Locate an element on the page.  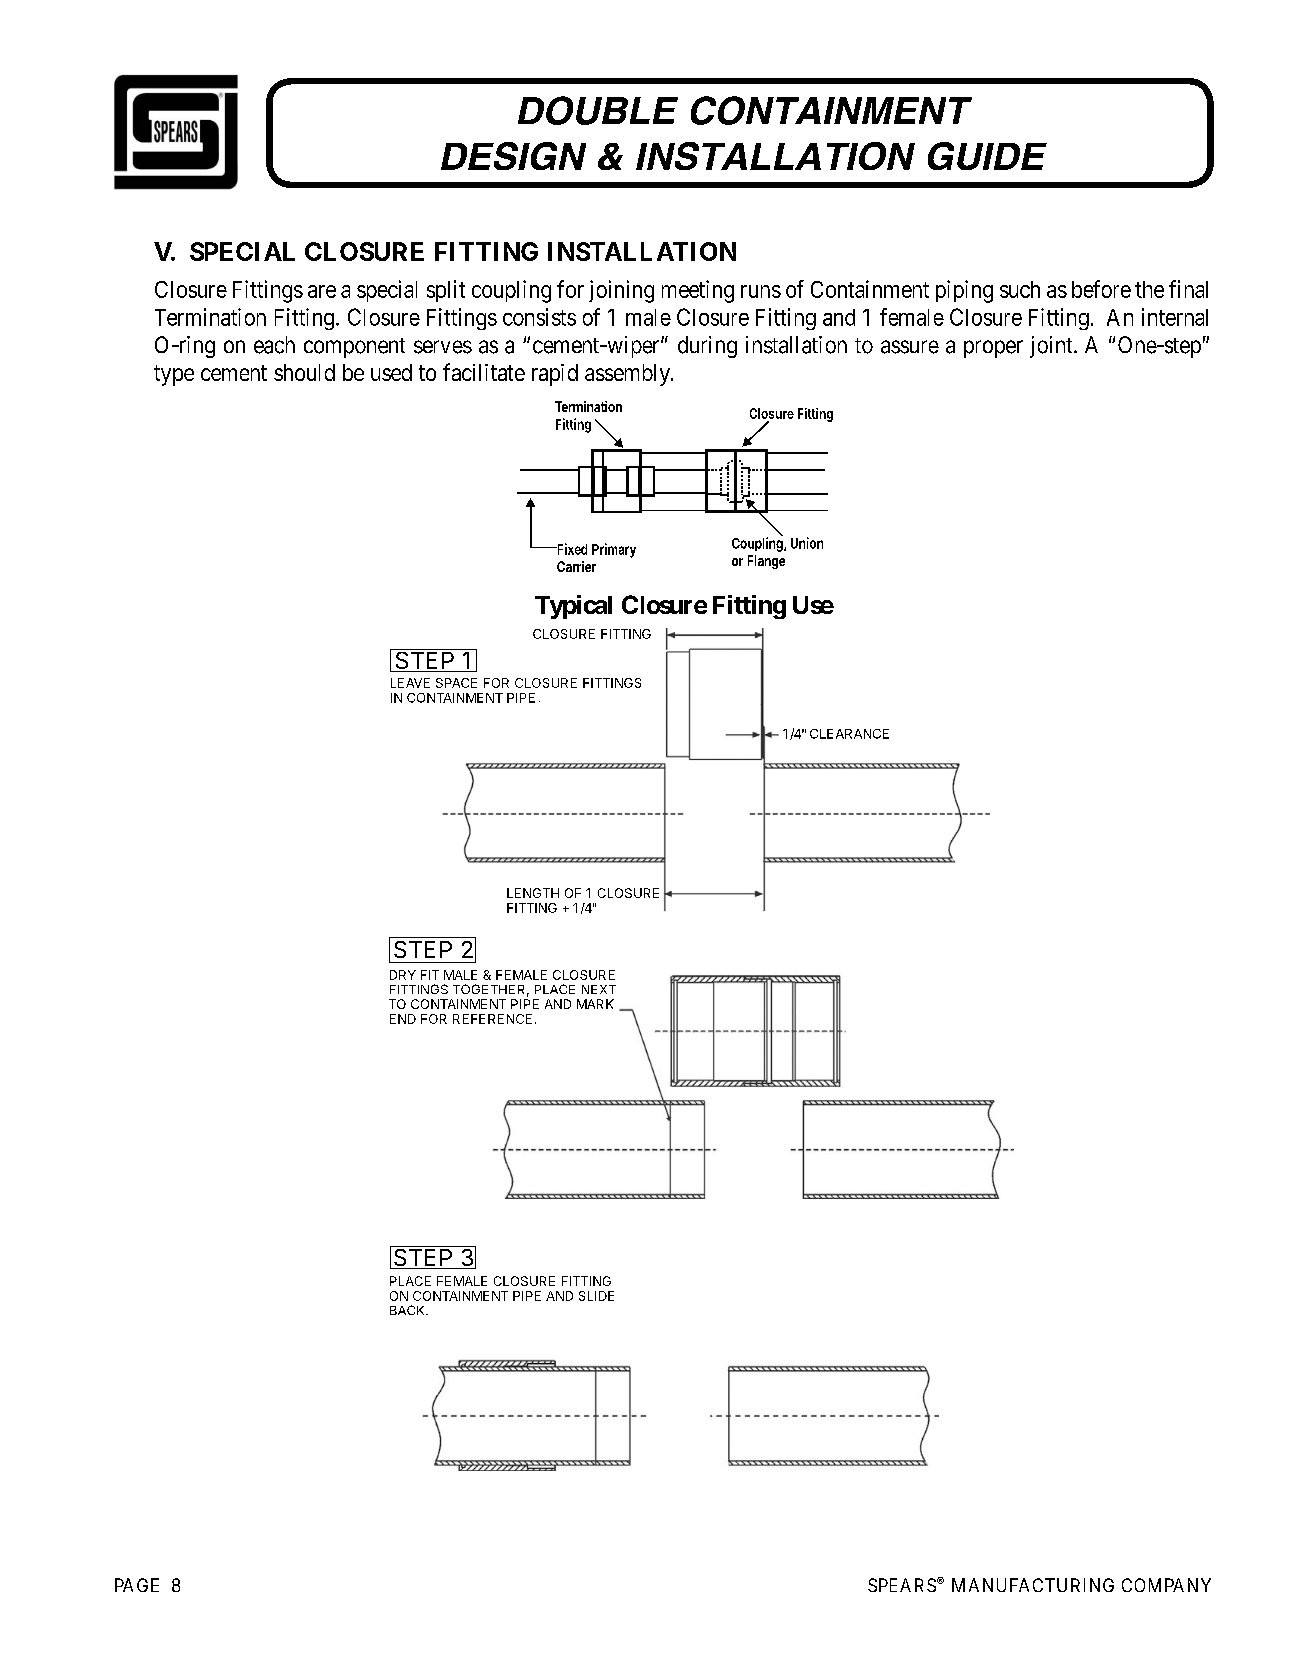
are is located at coordinates (322, 291).
